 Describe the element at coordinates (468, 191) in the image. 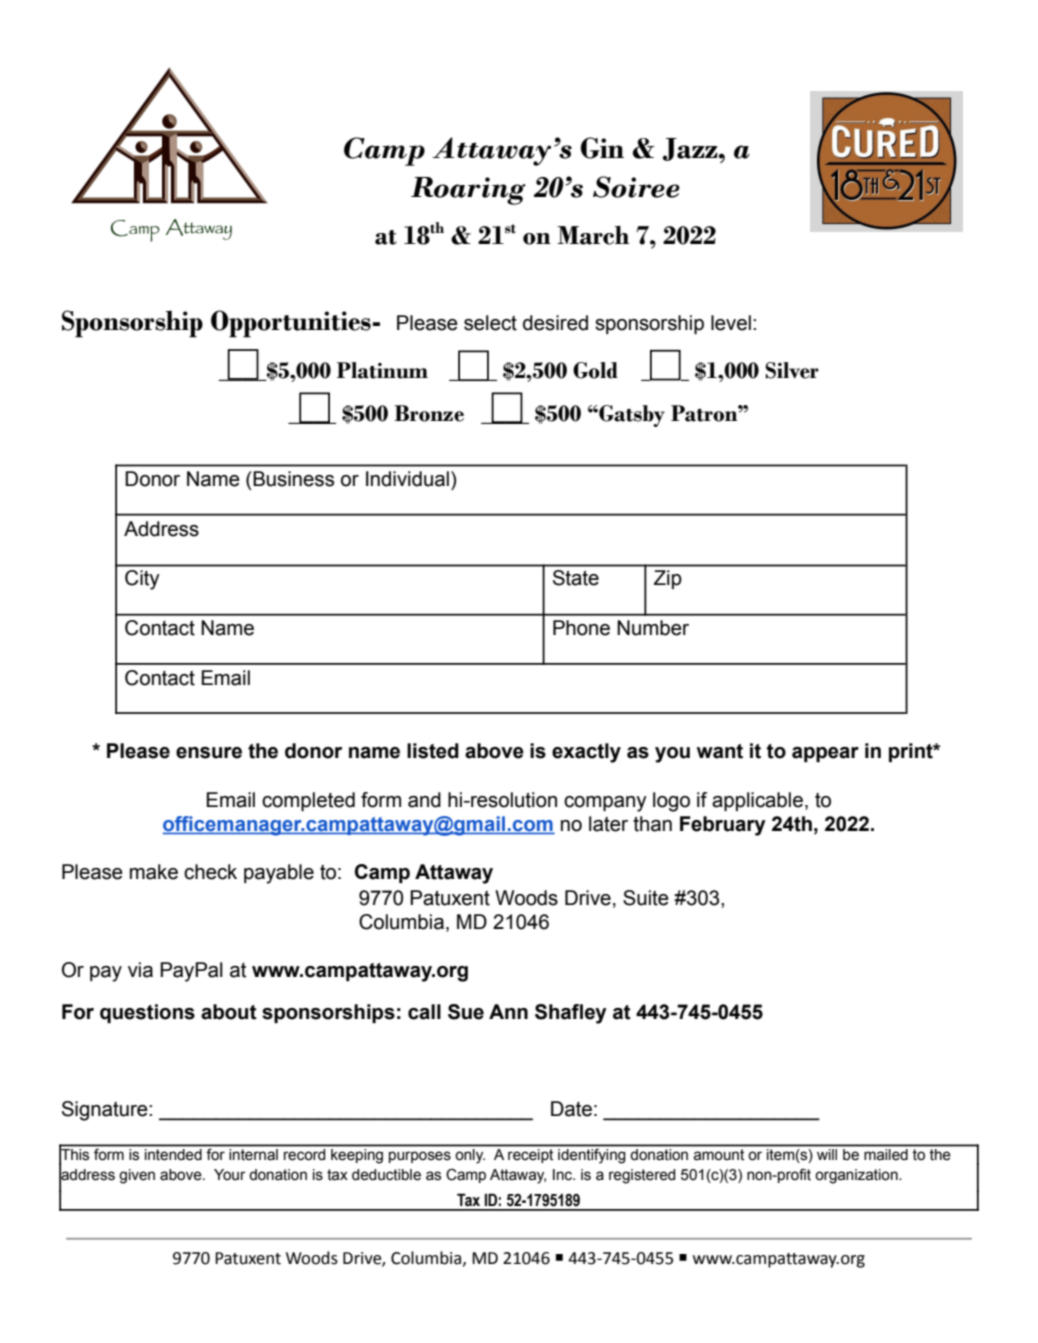

I see `Roaring` at that location.
